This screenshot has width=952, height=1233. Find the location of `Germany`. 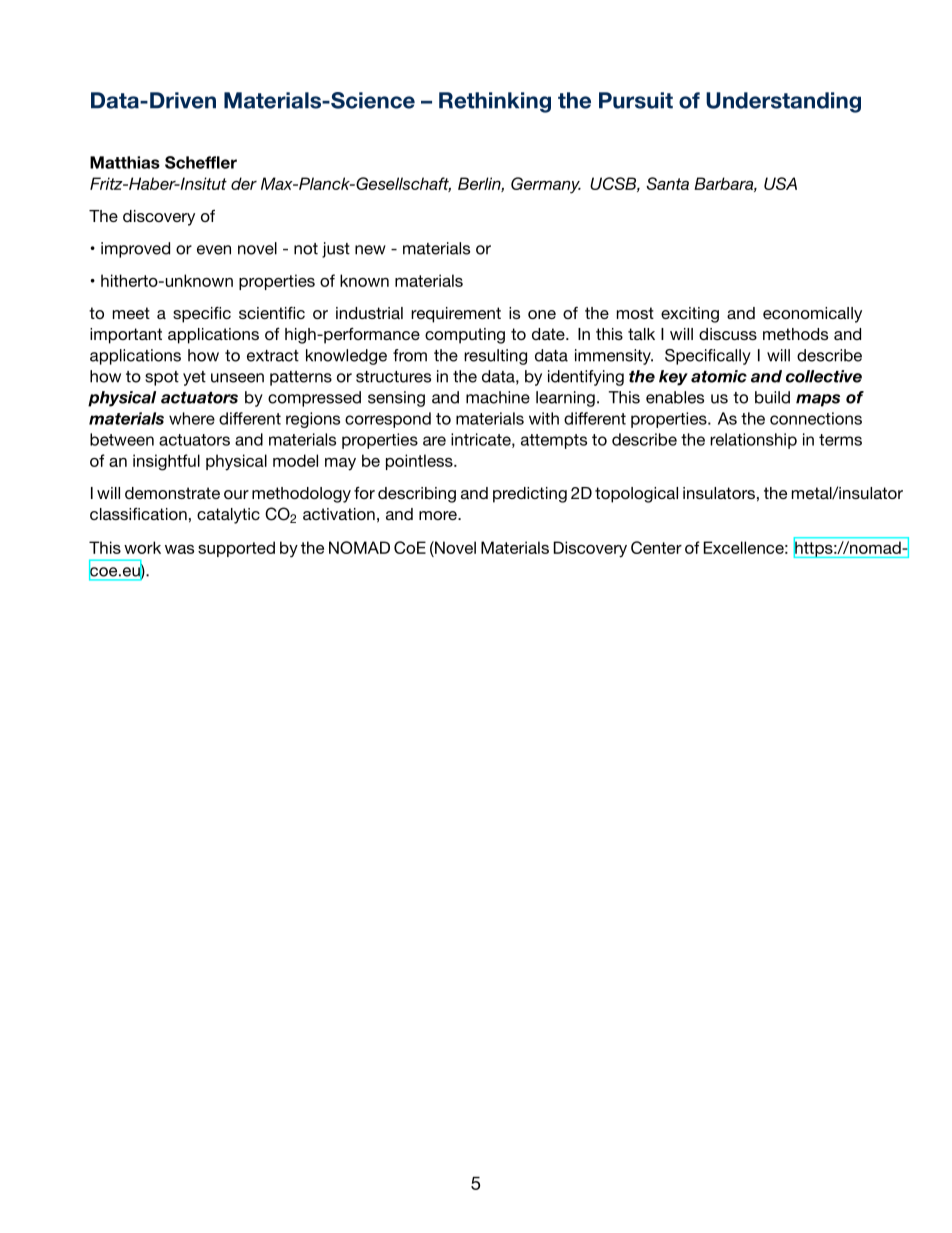

Germany is located at coordinates (546, 185).
